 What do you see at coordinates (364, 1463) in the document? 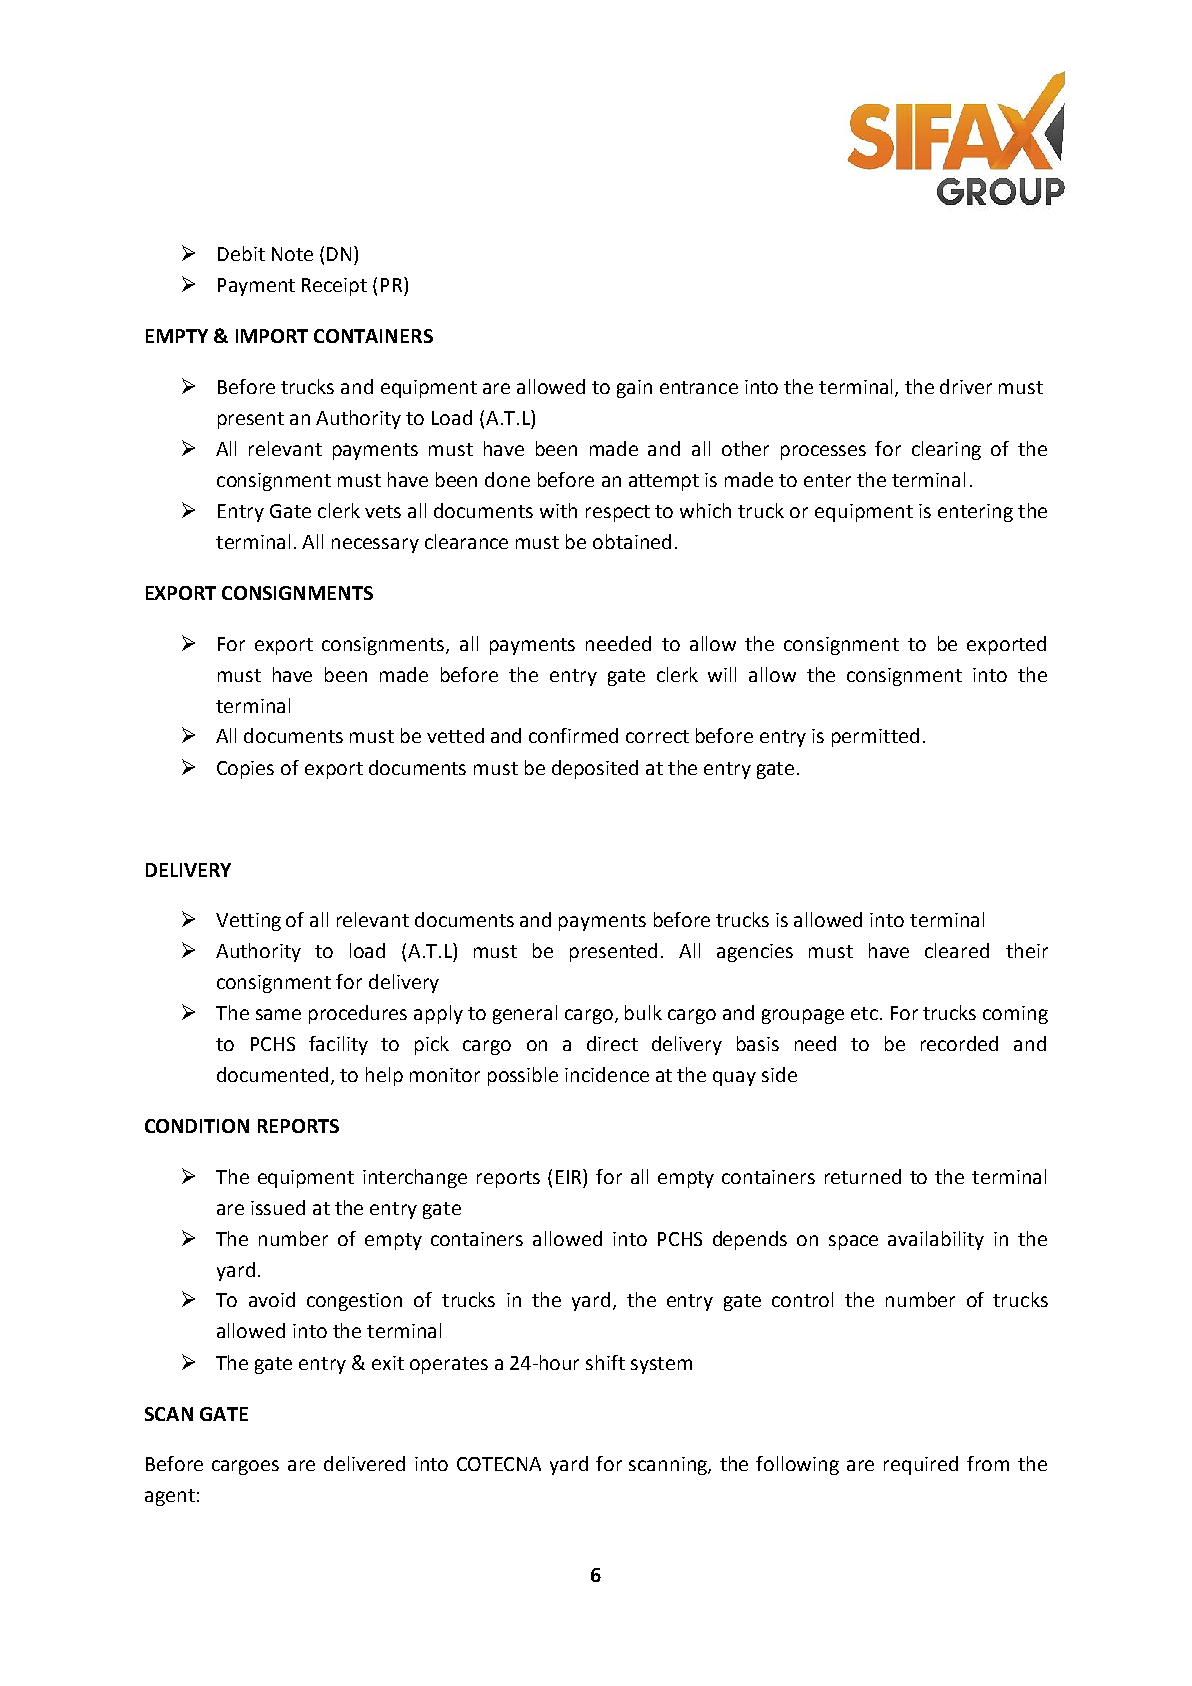
I see `delivered` at bounding box center [364, 1463].
